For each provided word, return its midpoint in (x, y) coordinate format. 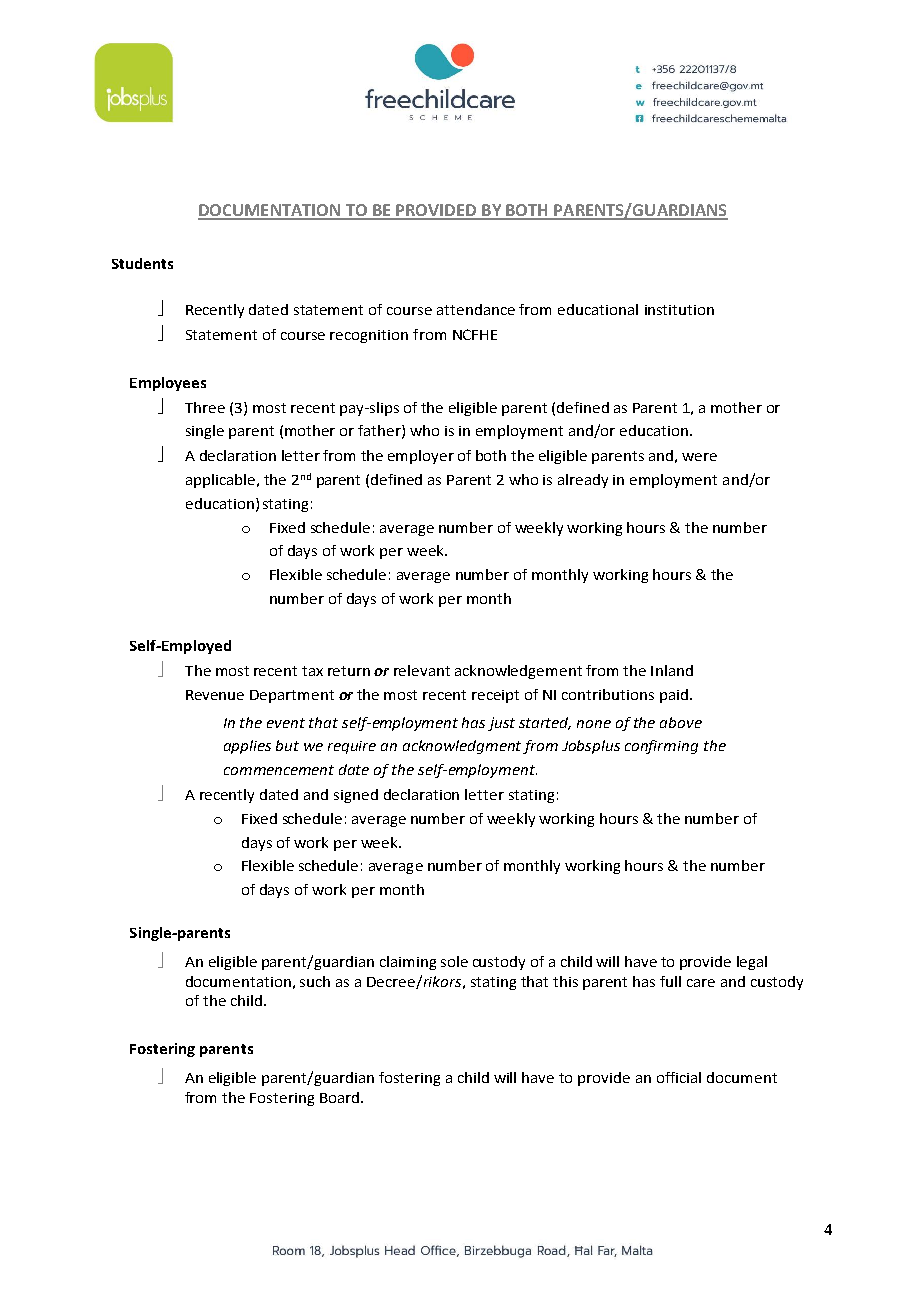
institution (679, 310)
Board (339, 1097)
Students (142, 263)
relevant (422, 670)
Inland (672, 670)
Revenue (215, 695)
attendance (476, 309)
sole (454, 961)
